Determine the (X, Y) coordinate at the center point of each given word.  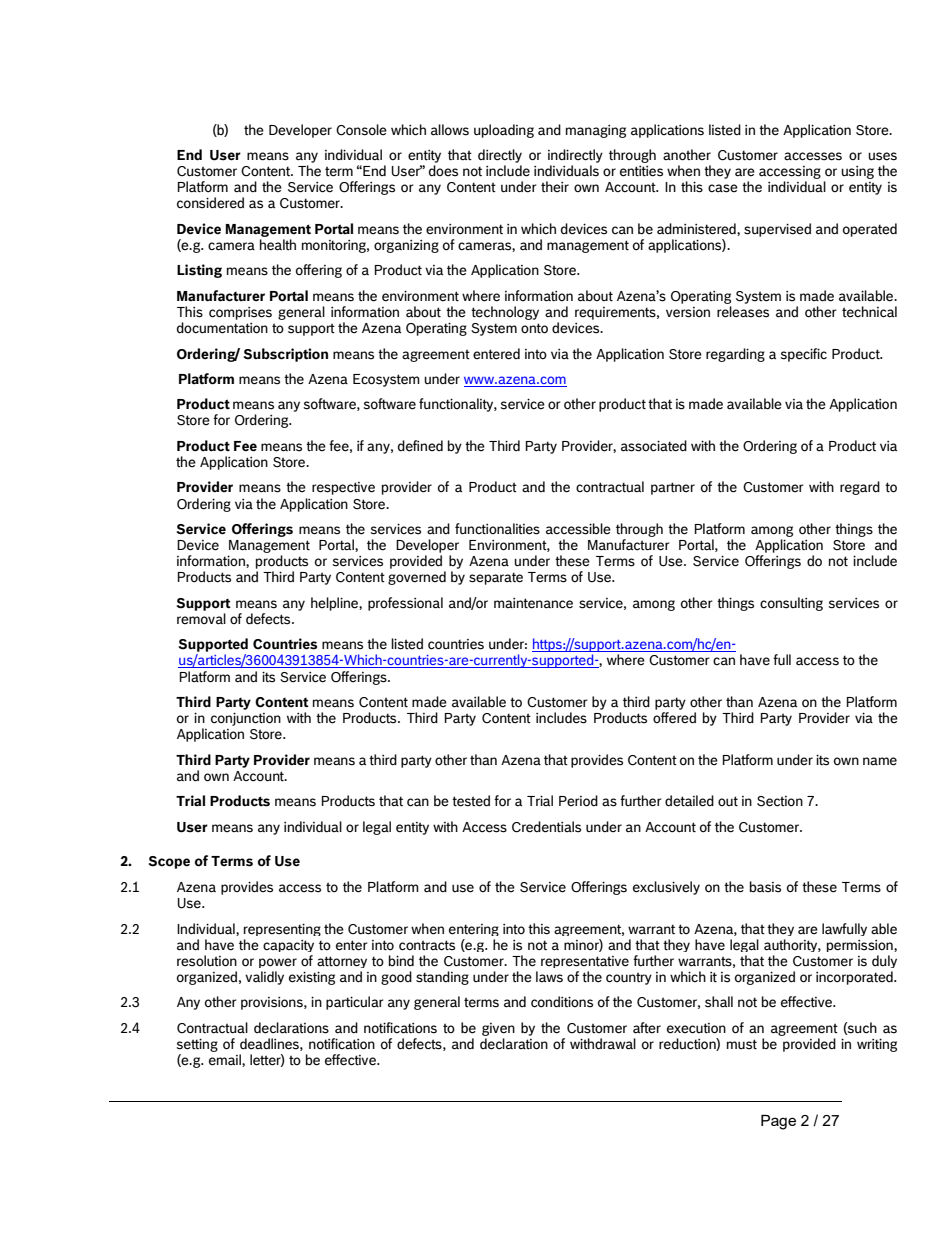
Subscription (285, 355)
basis (765, 887)
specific (803, 355)
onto (534, 328)
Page (778, 1122)
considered (210, 203)
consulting (791, 604)
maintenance (533, 603)
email (226, 1060)
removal (201, 619)
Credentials (546, 827)
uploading (504, 131)
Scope (169, 862)
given (498, 1029)
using (857, 172)
